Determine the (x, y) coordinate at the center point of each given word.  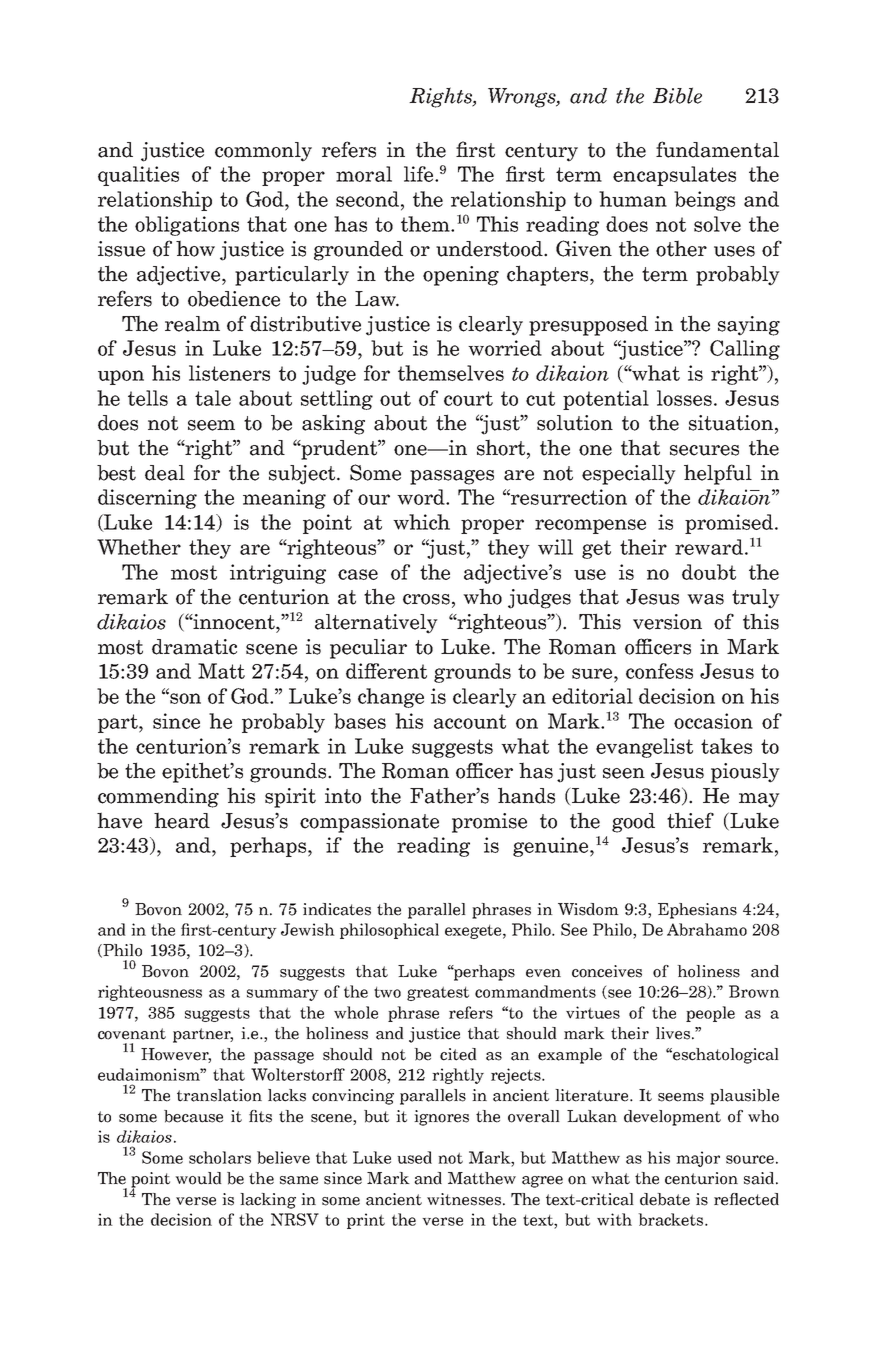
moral (364, 174)
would (198, 1178)
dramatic (194, 647)
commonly (263, 152)
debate (665, 1199)
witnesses (464, 1199)
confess (659, 671)
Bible (677, 95)
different (386, 671)
